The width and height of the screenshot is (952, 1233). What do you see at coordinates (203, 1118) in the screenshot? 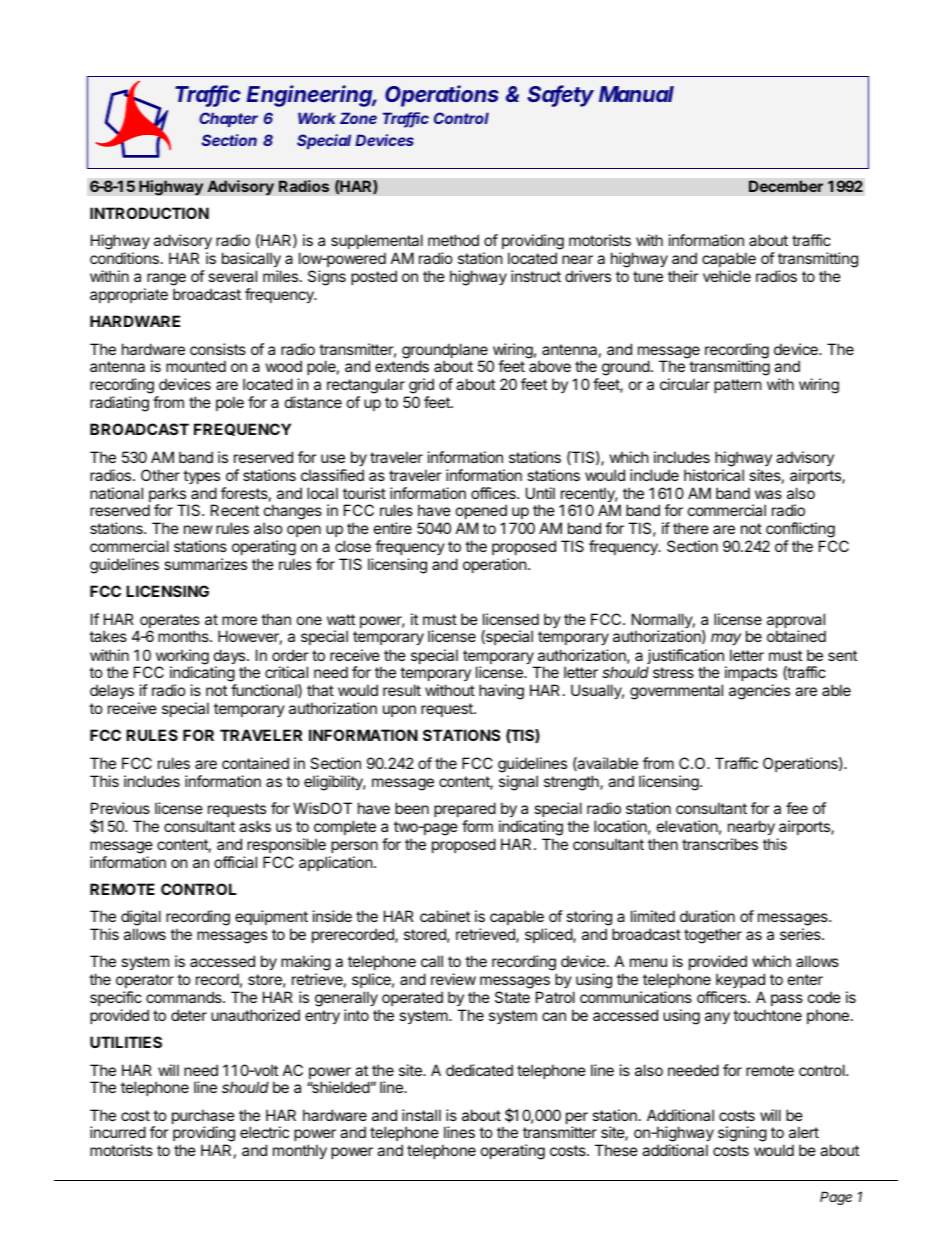
I see `purchase` at bounding box center [203, 1118].
